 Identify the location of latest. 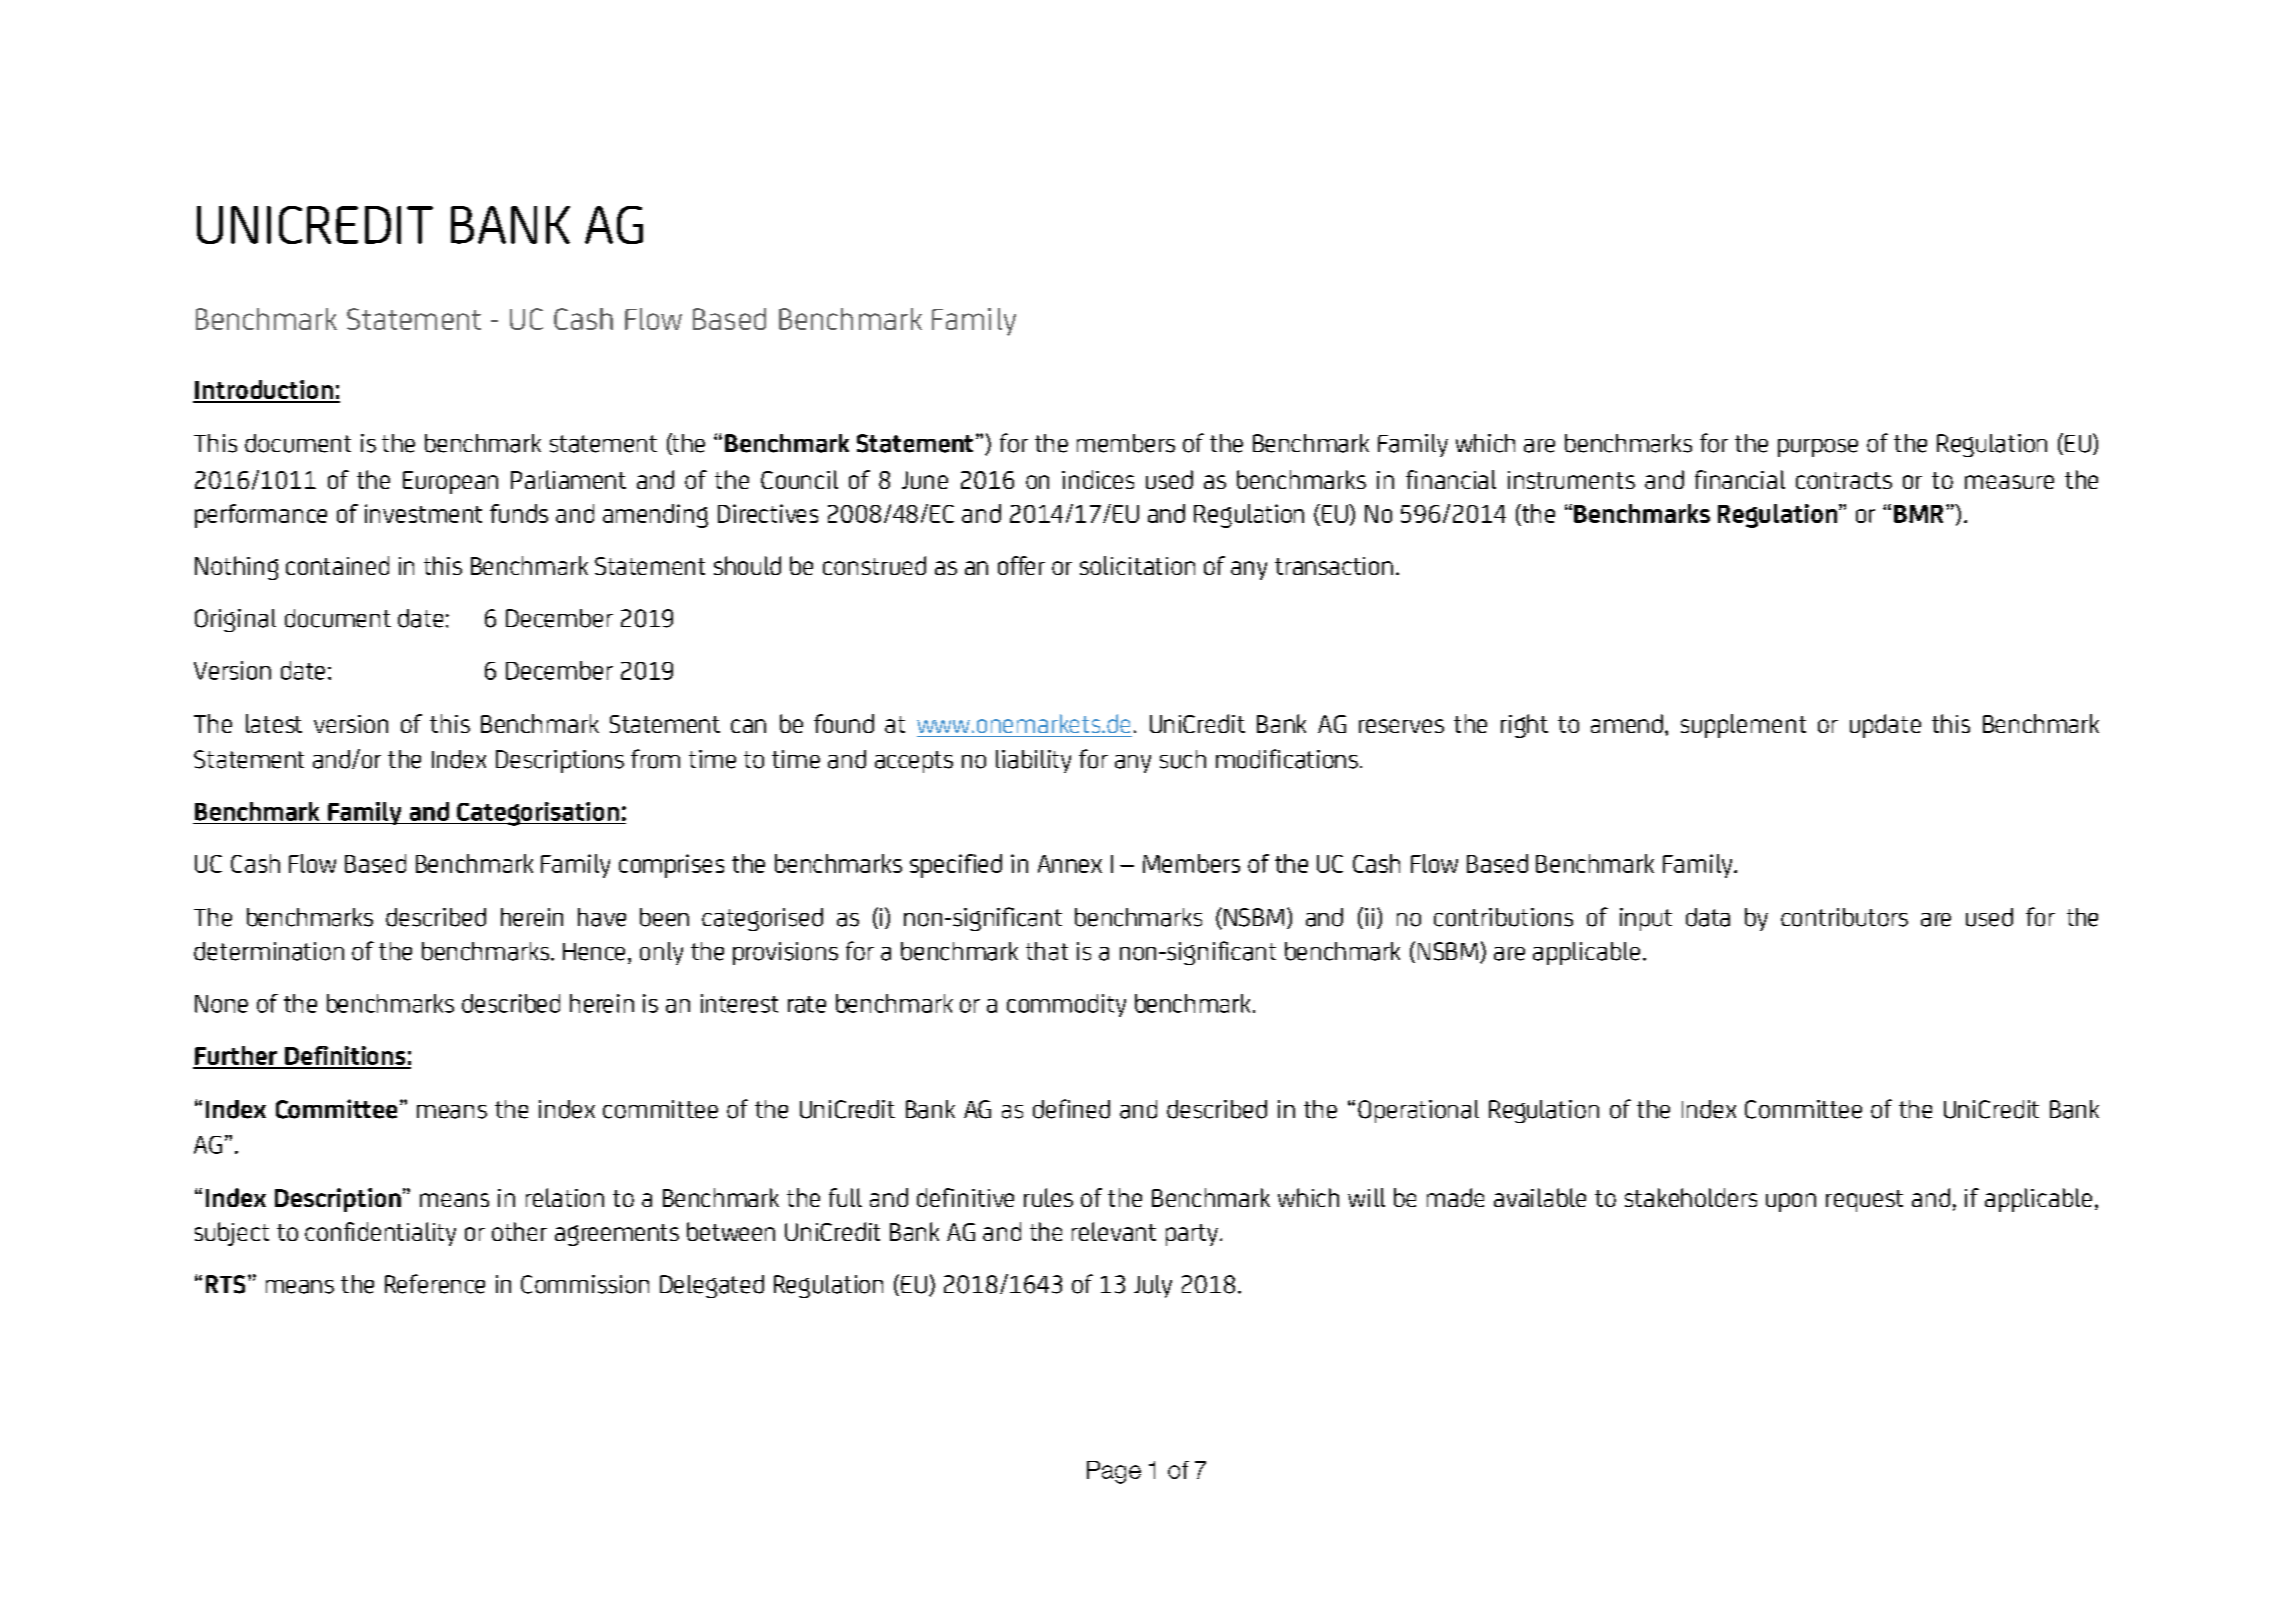
(274, 723).
